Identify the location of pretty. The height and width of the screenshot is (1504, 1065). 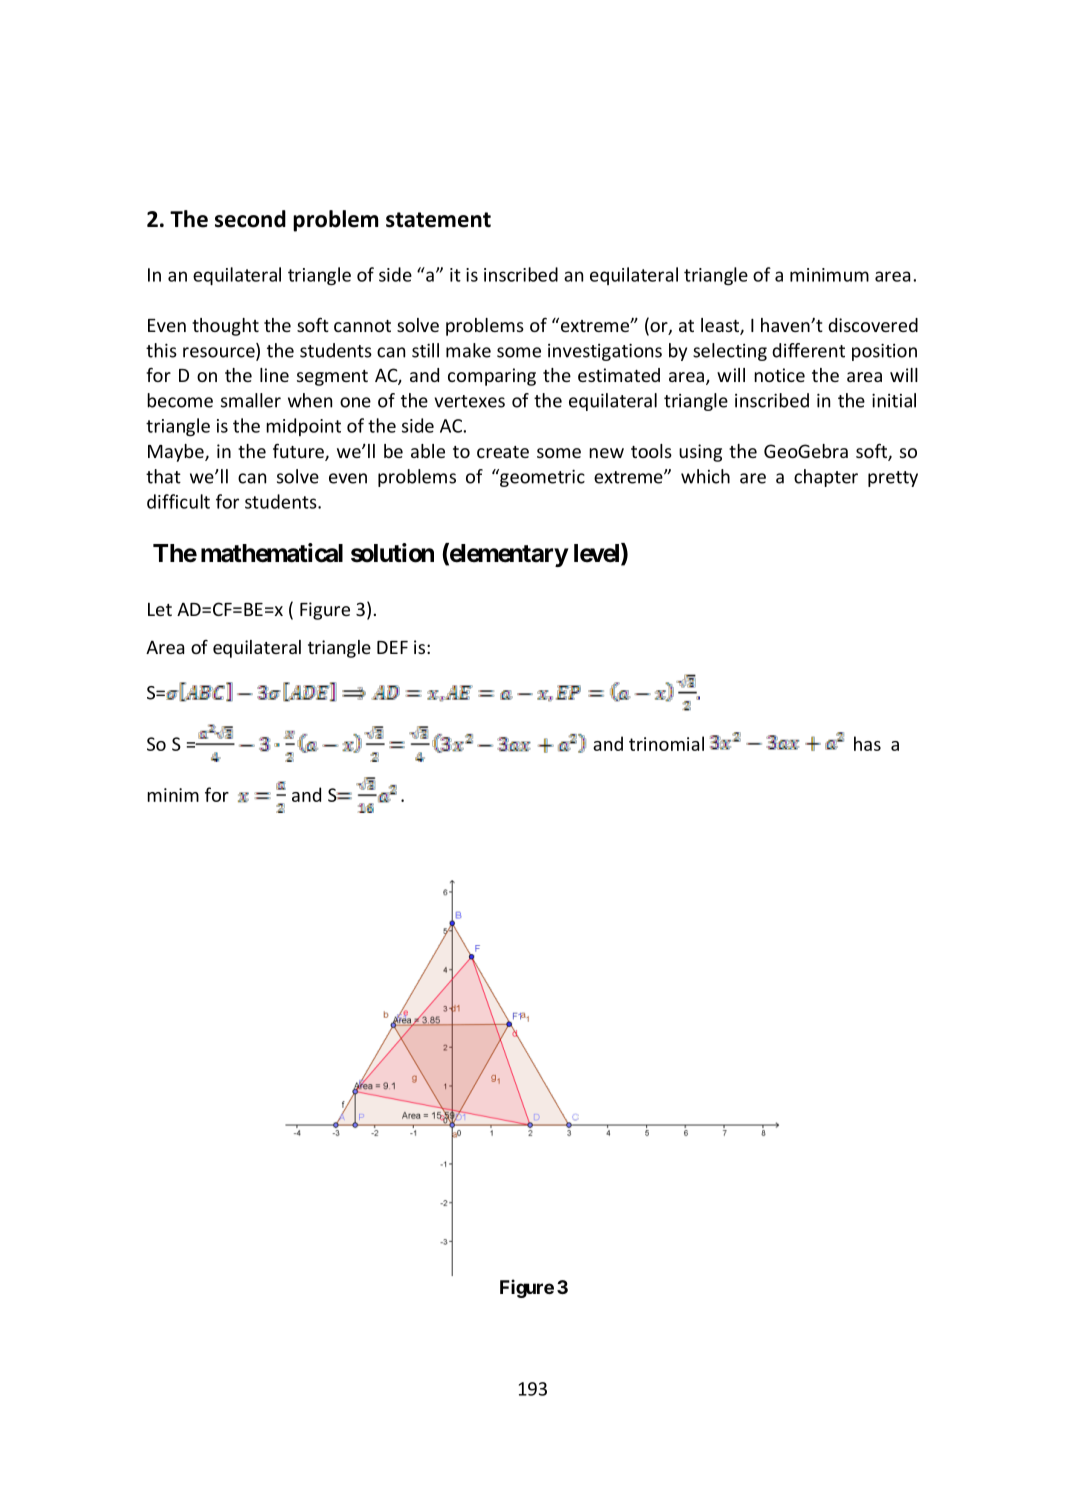
(893, 479).
